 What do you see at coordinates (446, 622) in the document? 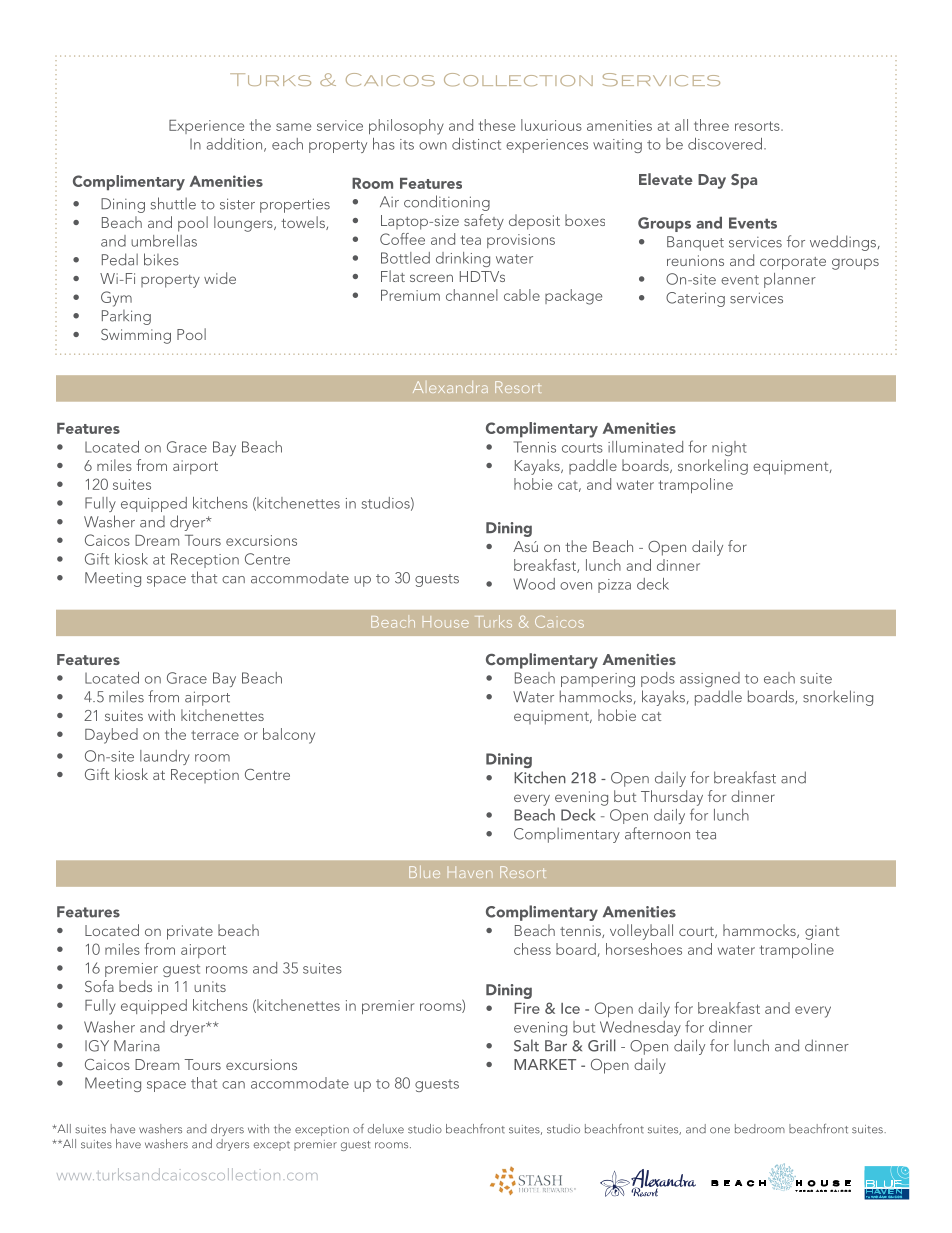
I see `House` at bounding box center [446, 622].
